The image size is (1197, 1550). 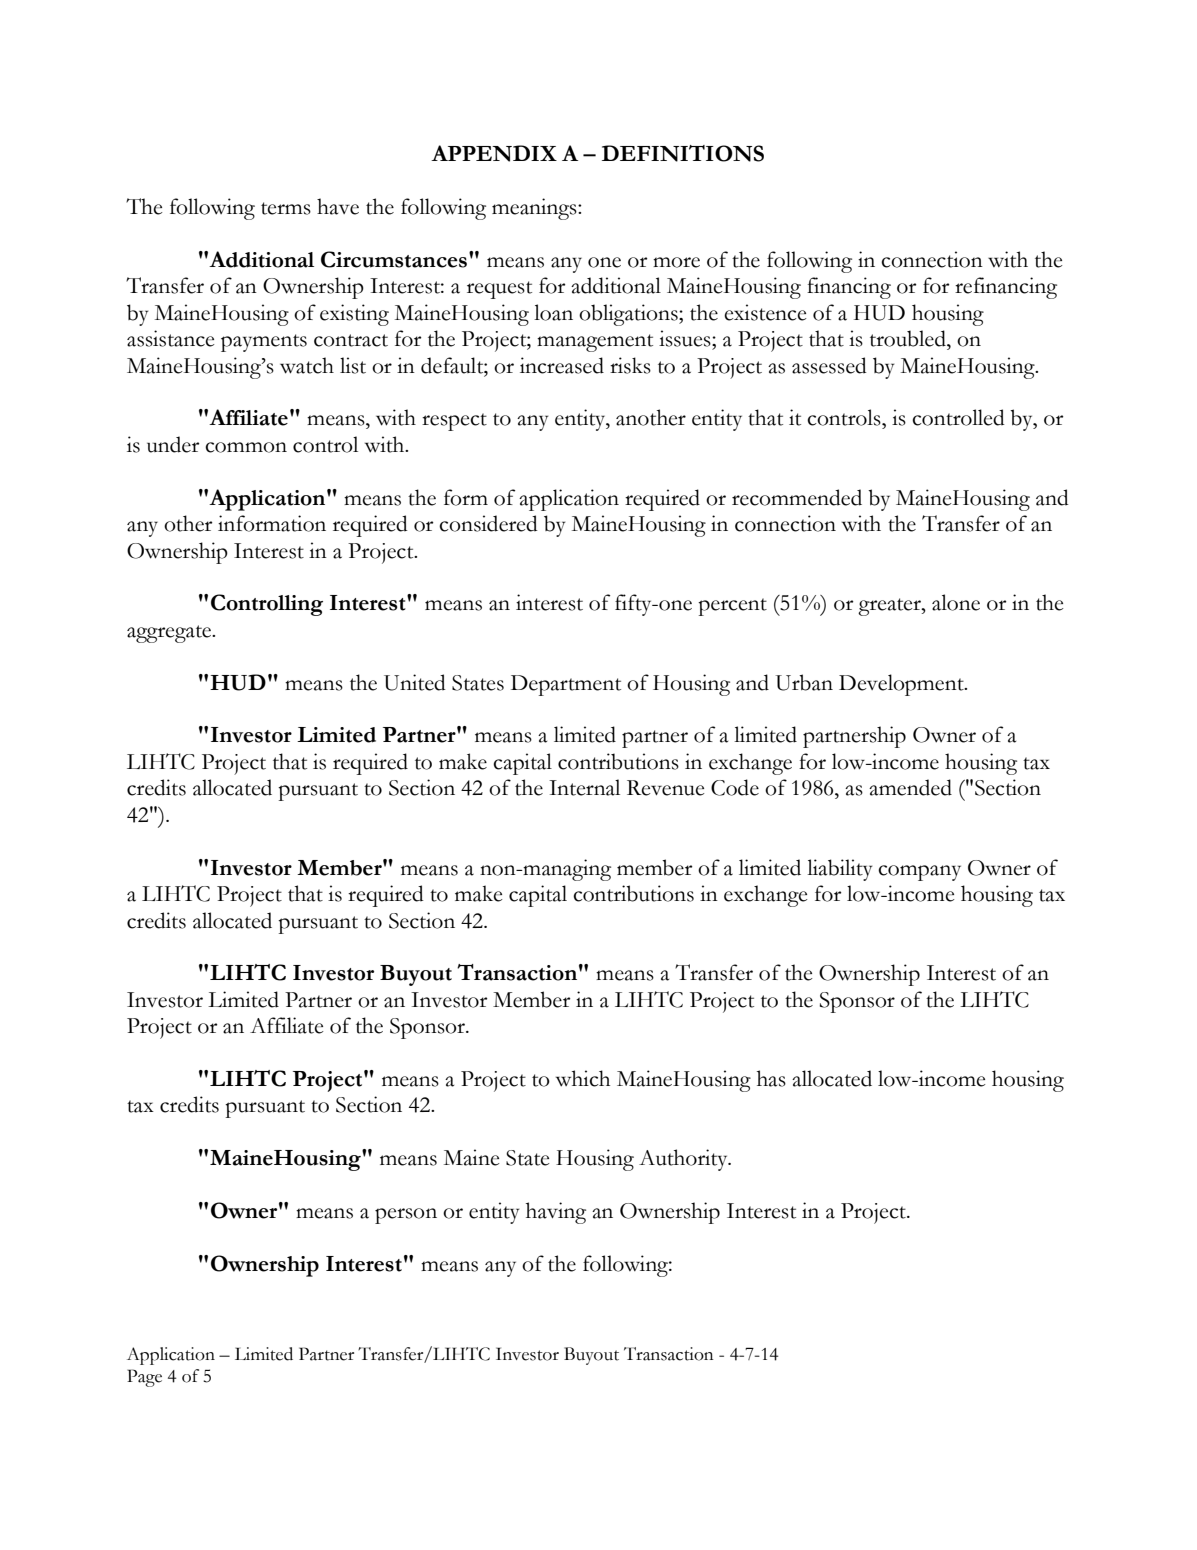 I want to click on DEFINITIONS, so click(x=683, y=153).
